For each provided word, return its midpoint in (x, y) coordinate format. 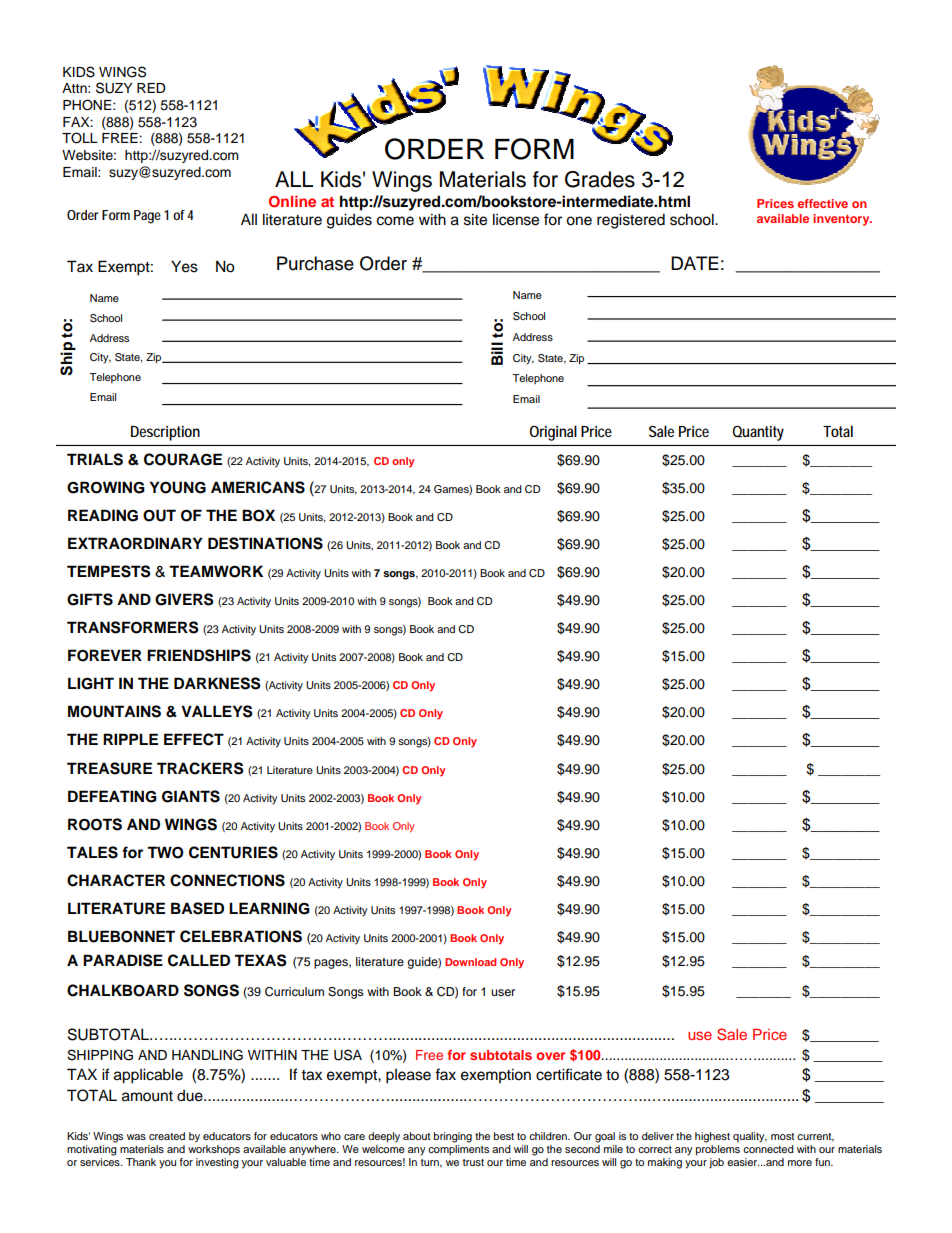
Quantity (758, 433)
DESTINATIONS (265, 543)
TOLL (80, 138)
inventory (842, 220)
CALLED (199, 960)
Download (470, 962)
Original (553, 433)
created (167, 1136)
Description (165, 433)
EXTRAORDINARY (135, 543)
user (503, 992)
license (516, 219)
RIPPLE (130, 739)
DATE (695, 263)
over (550, 1056)
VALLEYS (217, 711)
